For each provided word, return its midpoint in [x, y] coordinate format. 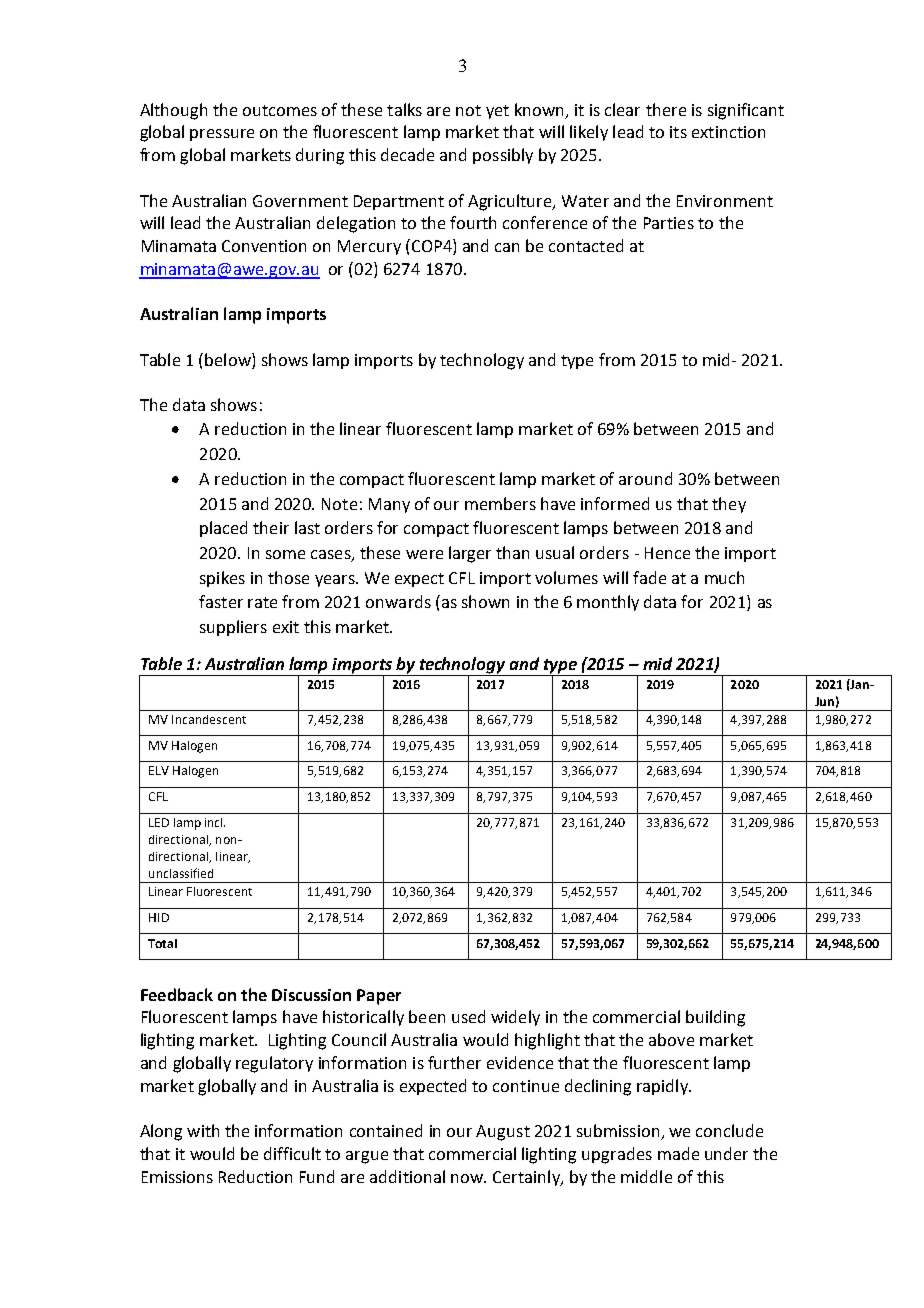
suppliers [233, 628]
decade [407, 154]
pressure [222, 135]
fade [649, 577]
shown [485, 601]
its [678, 132]
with [203, 1130]
